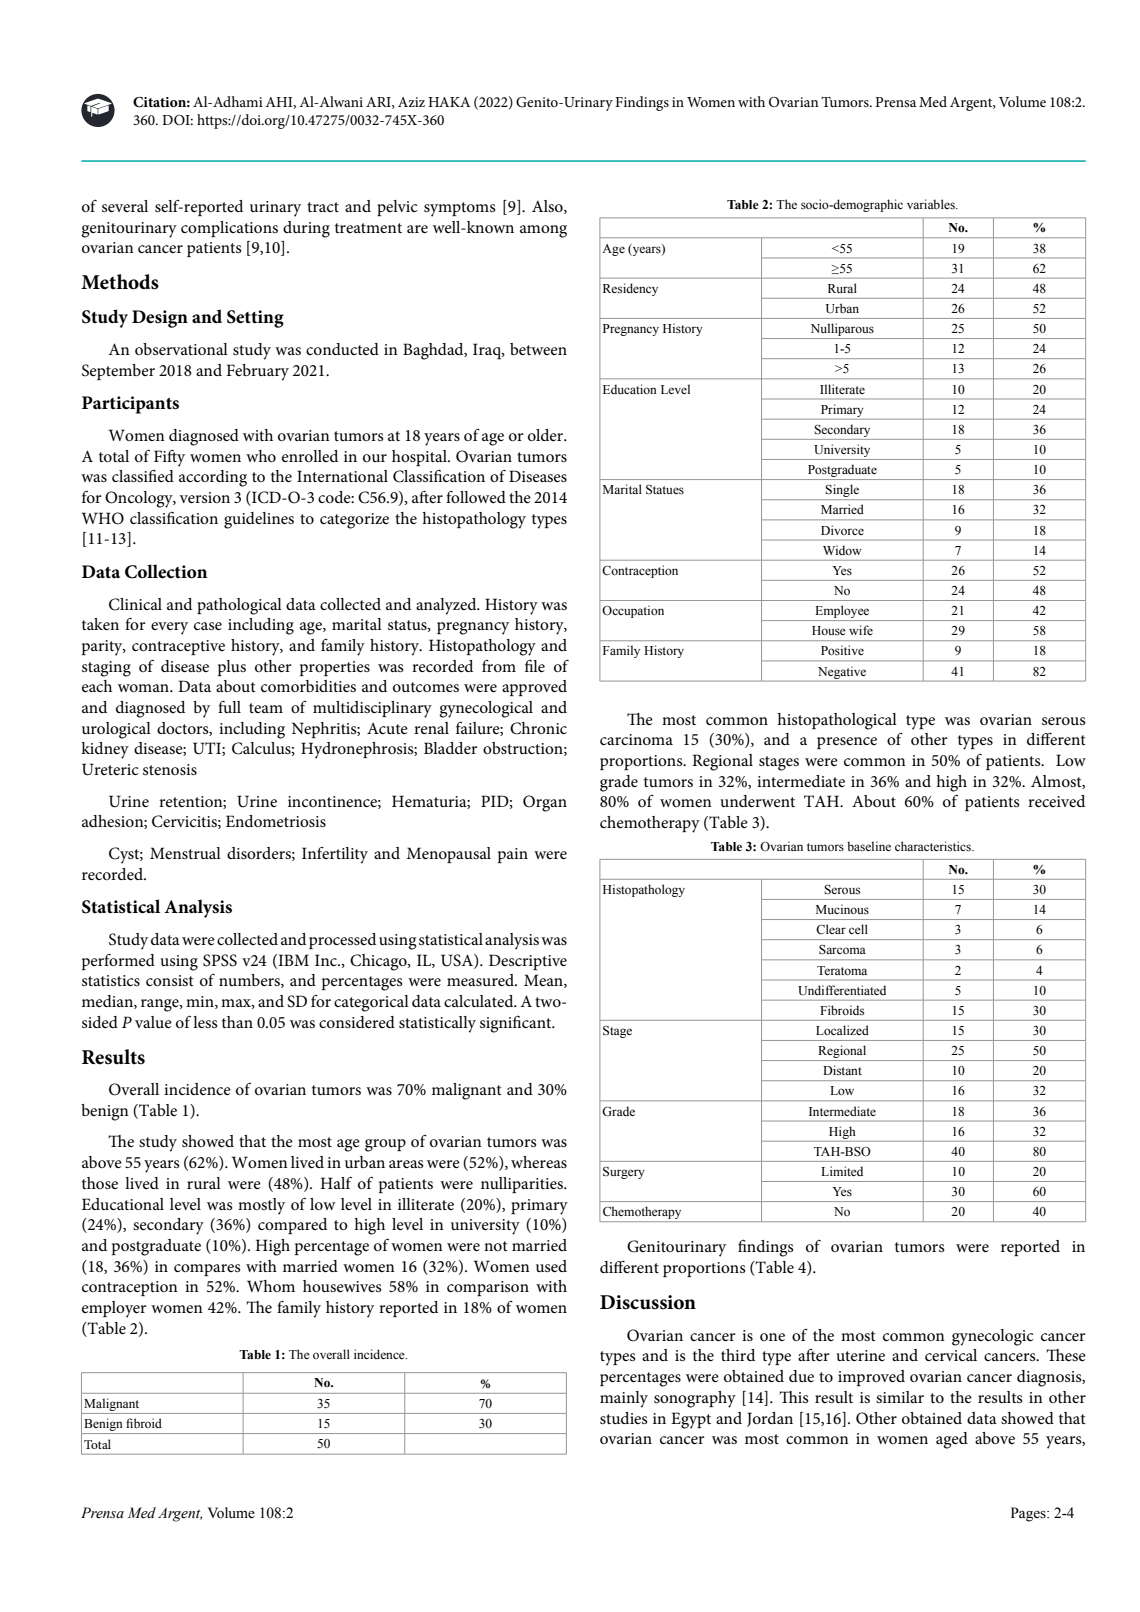 The height and width of the screenshot is (1612, 1140). I want to click on Single, so click(843, 492).
